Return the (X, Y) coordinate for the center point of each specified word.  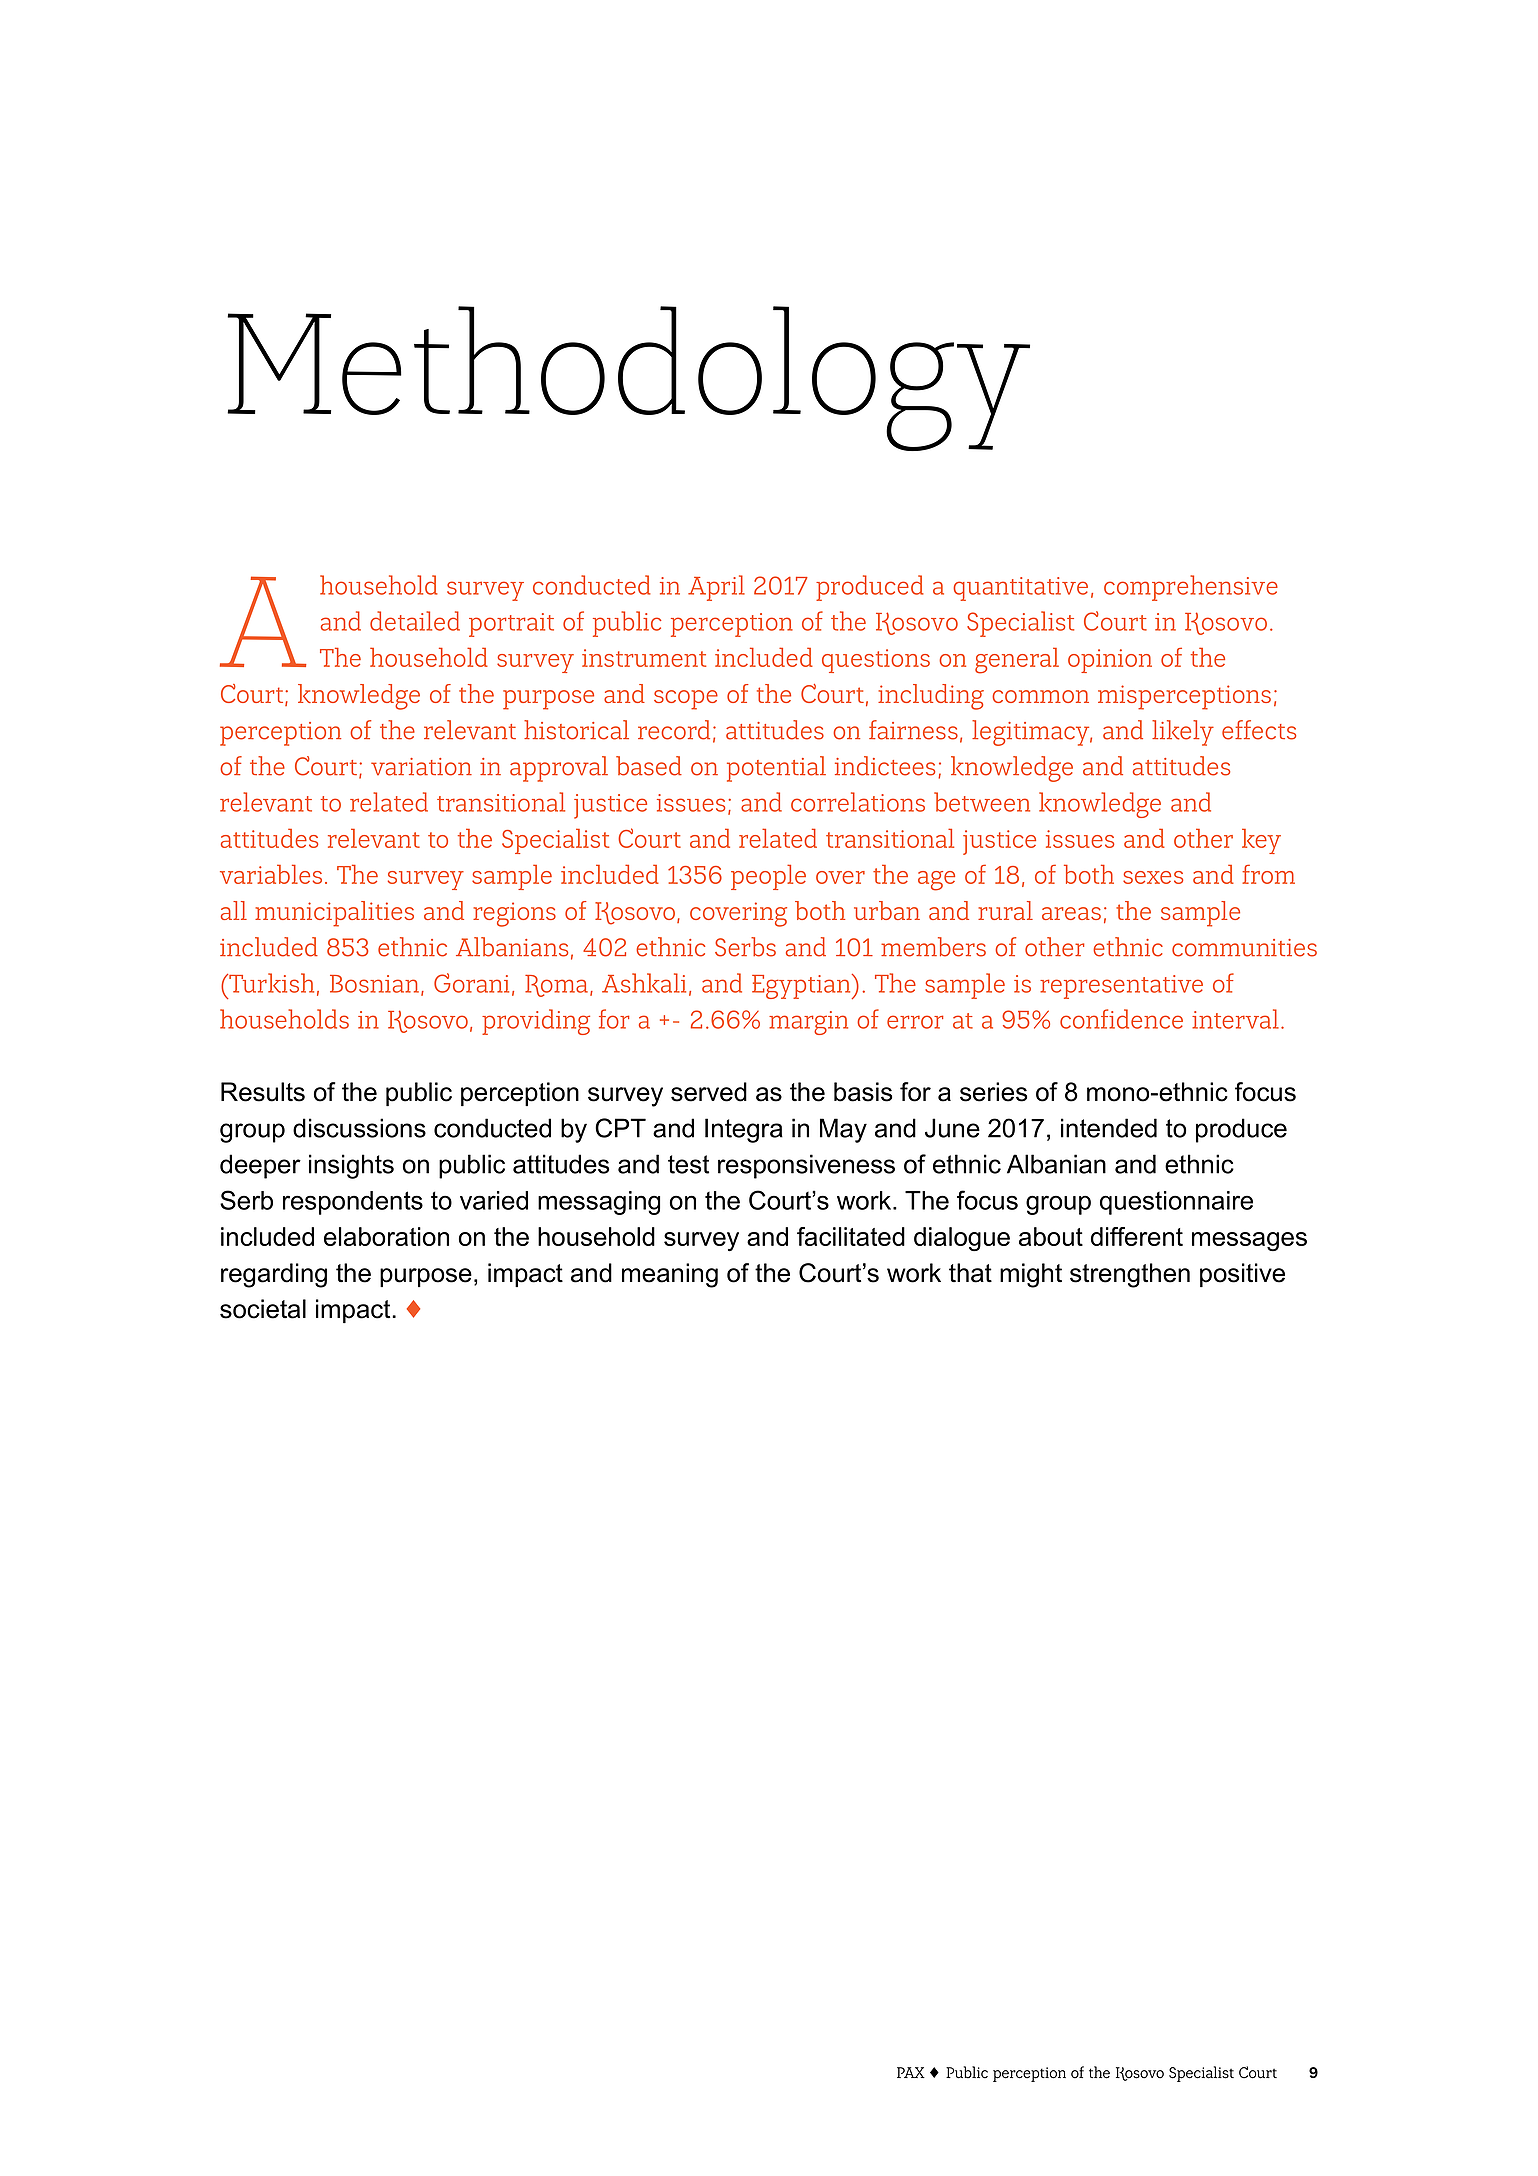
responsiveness (806, 1166)
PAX (911, 2072)
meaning (670, 1275)
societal (263, 1309)
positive (1242, 1275)
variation (421, 767)
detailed (415, 621)
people (768, 877)
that (970, 1273)
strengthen (1130, 1275)
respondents (353, 1203)
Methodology (628, 378)
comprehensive (1191, 588)
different (1137, 1236)
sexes (1153, 877)
